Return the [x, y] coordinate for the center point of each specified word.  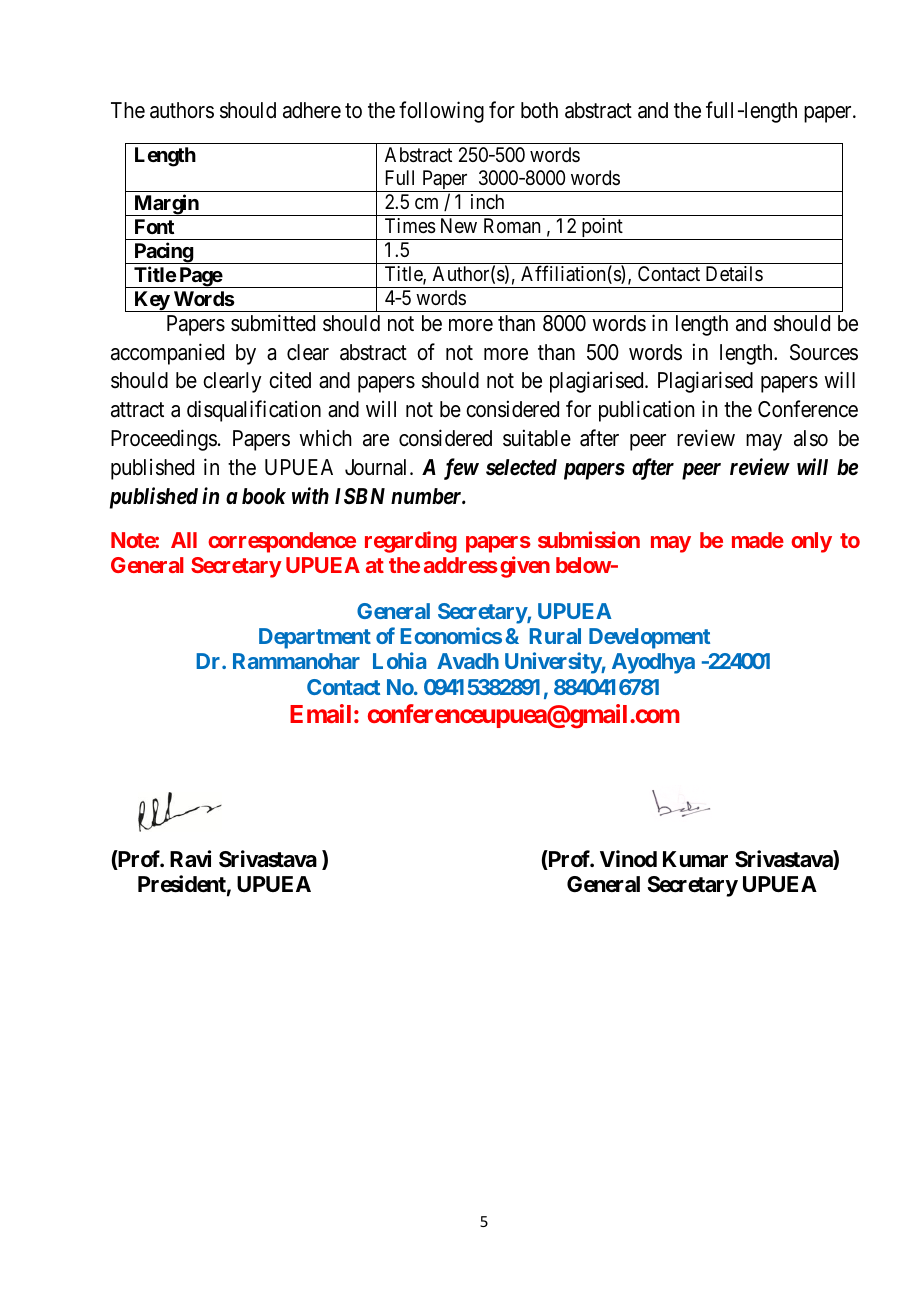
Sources [824, 352]
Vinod [628, 858]
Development [649, 638]
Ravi [190, 859]
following [441, 112]
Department [315, 638]
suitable [537, 438]
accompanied [167, 354]
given [525, 567]
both [539, 110]
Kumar [695, 859]
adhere [312, 110]
